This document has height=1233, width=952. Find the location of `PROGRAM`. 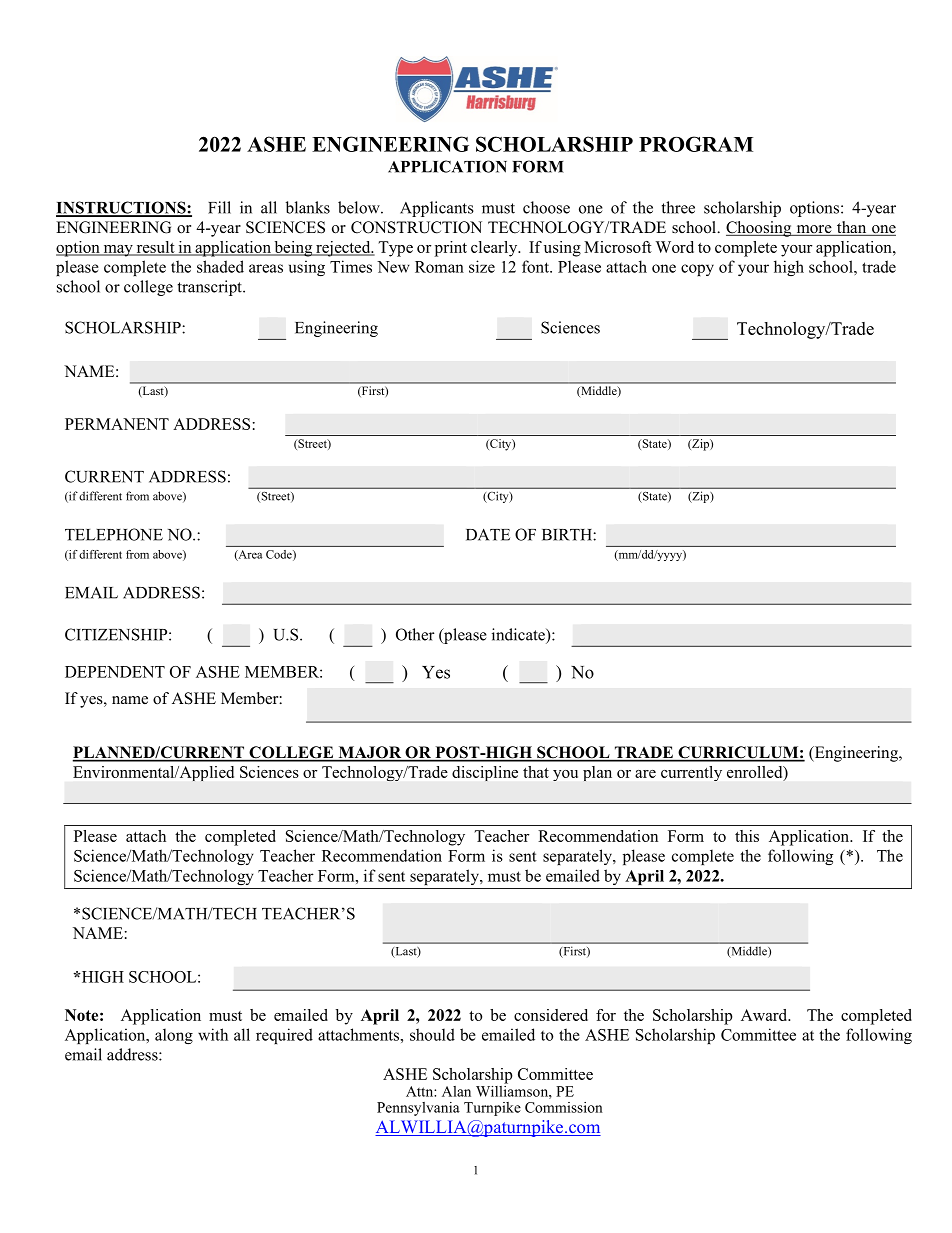

PROGRAM is located at coordinates (696, 144).
